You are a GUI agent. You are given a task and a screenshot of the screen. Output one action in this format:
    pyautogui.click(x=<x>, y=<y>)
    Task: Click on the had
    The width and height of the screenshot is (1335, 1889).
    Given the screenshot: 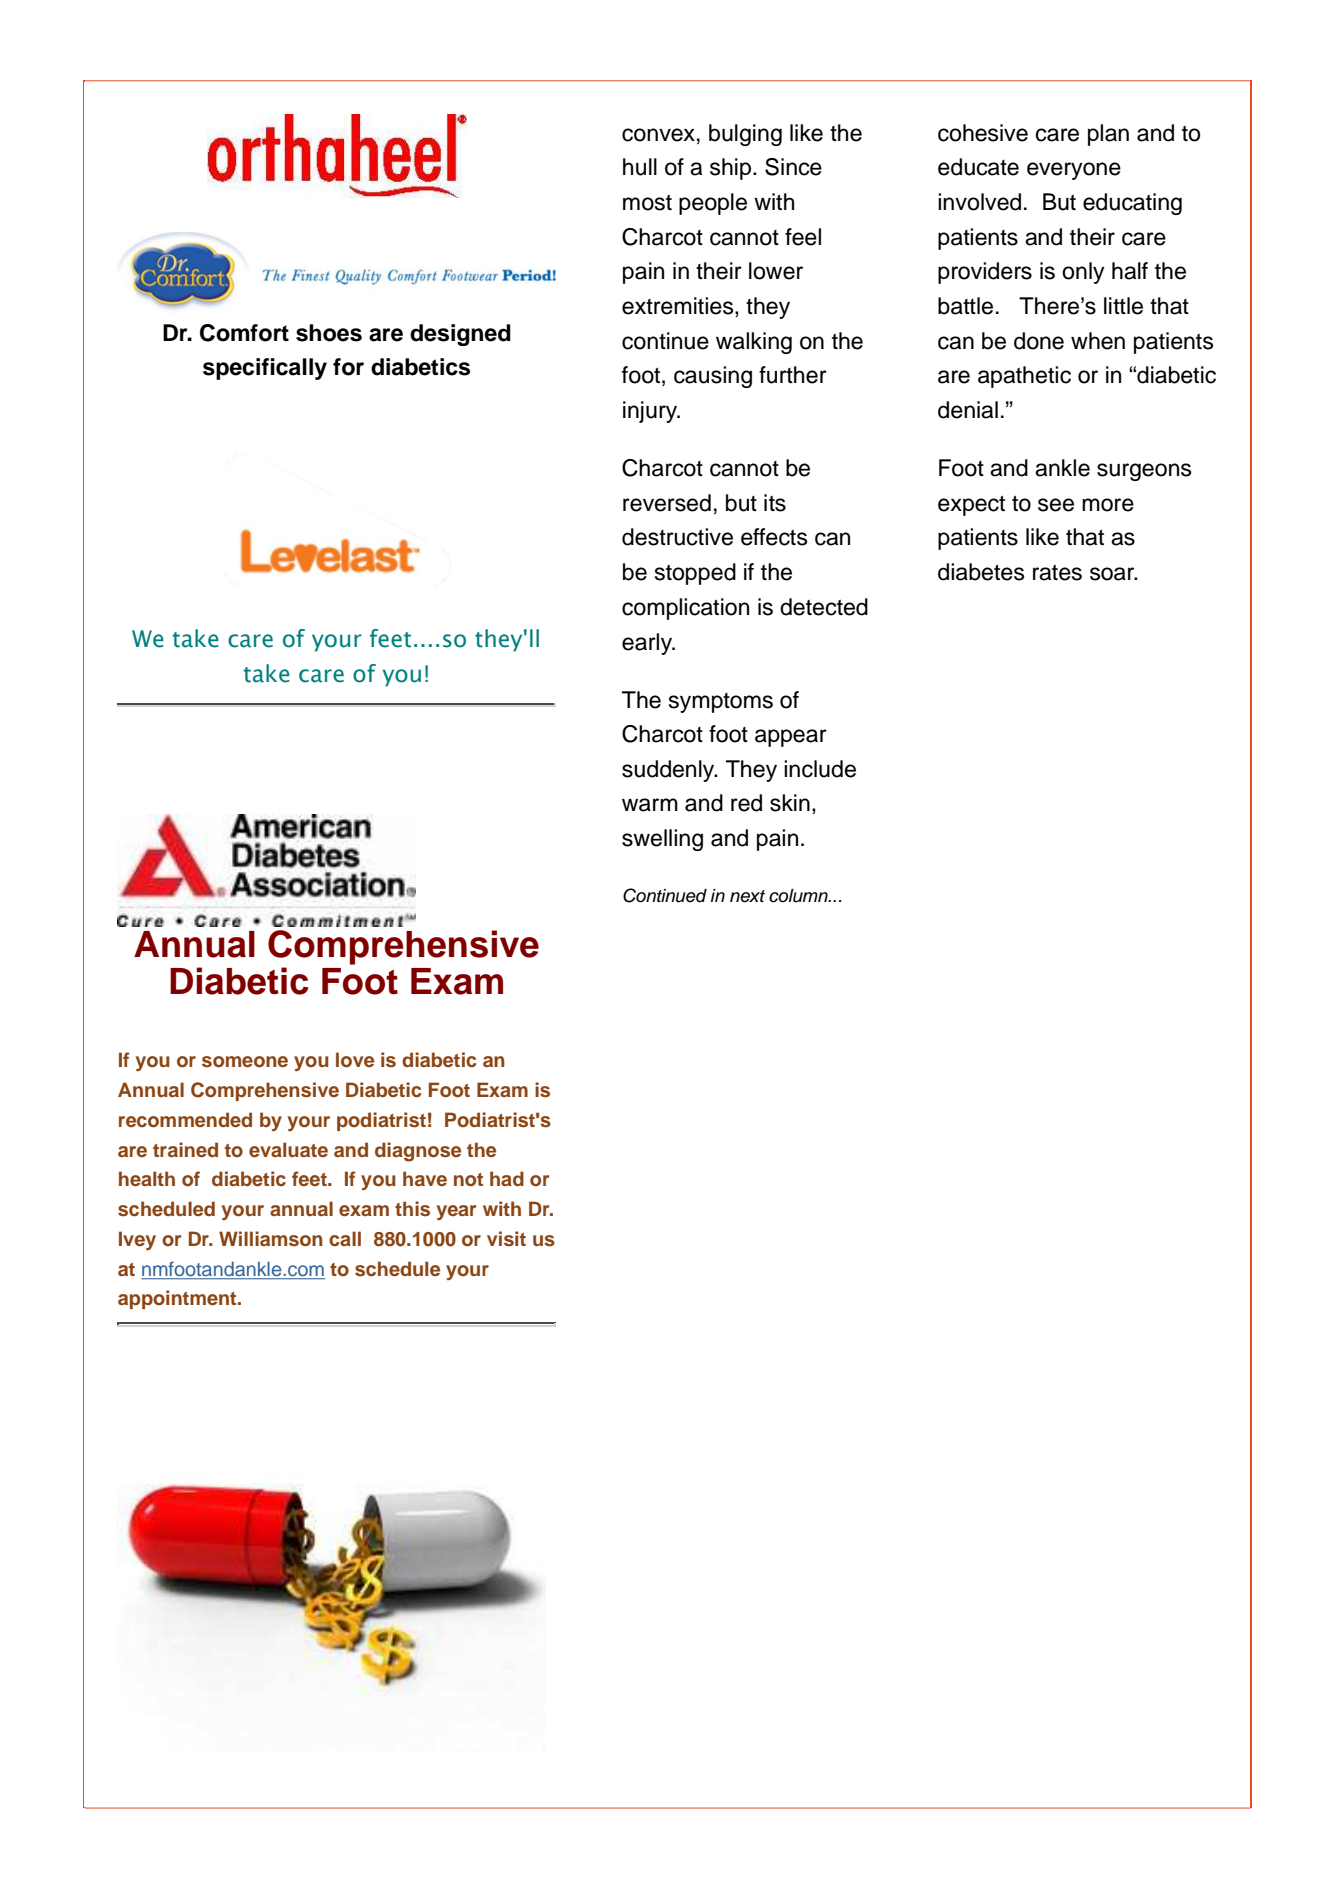 What is the action you would take?
    pyautogui.click(x=507, y=1178)
